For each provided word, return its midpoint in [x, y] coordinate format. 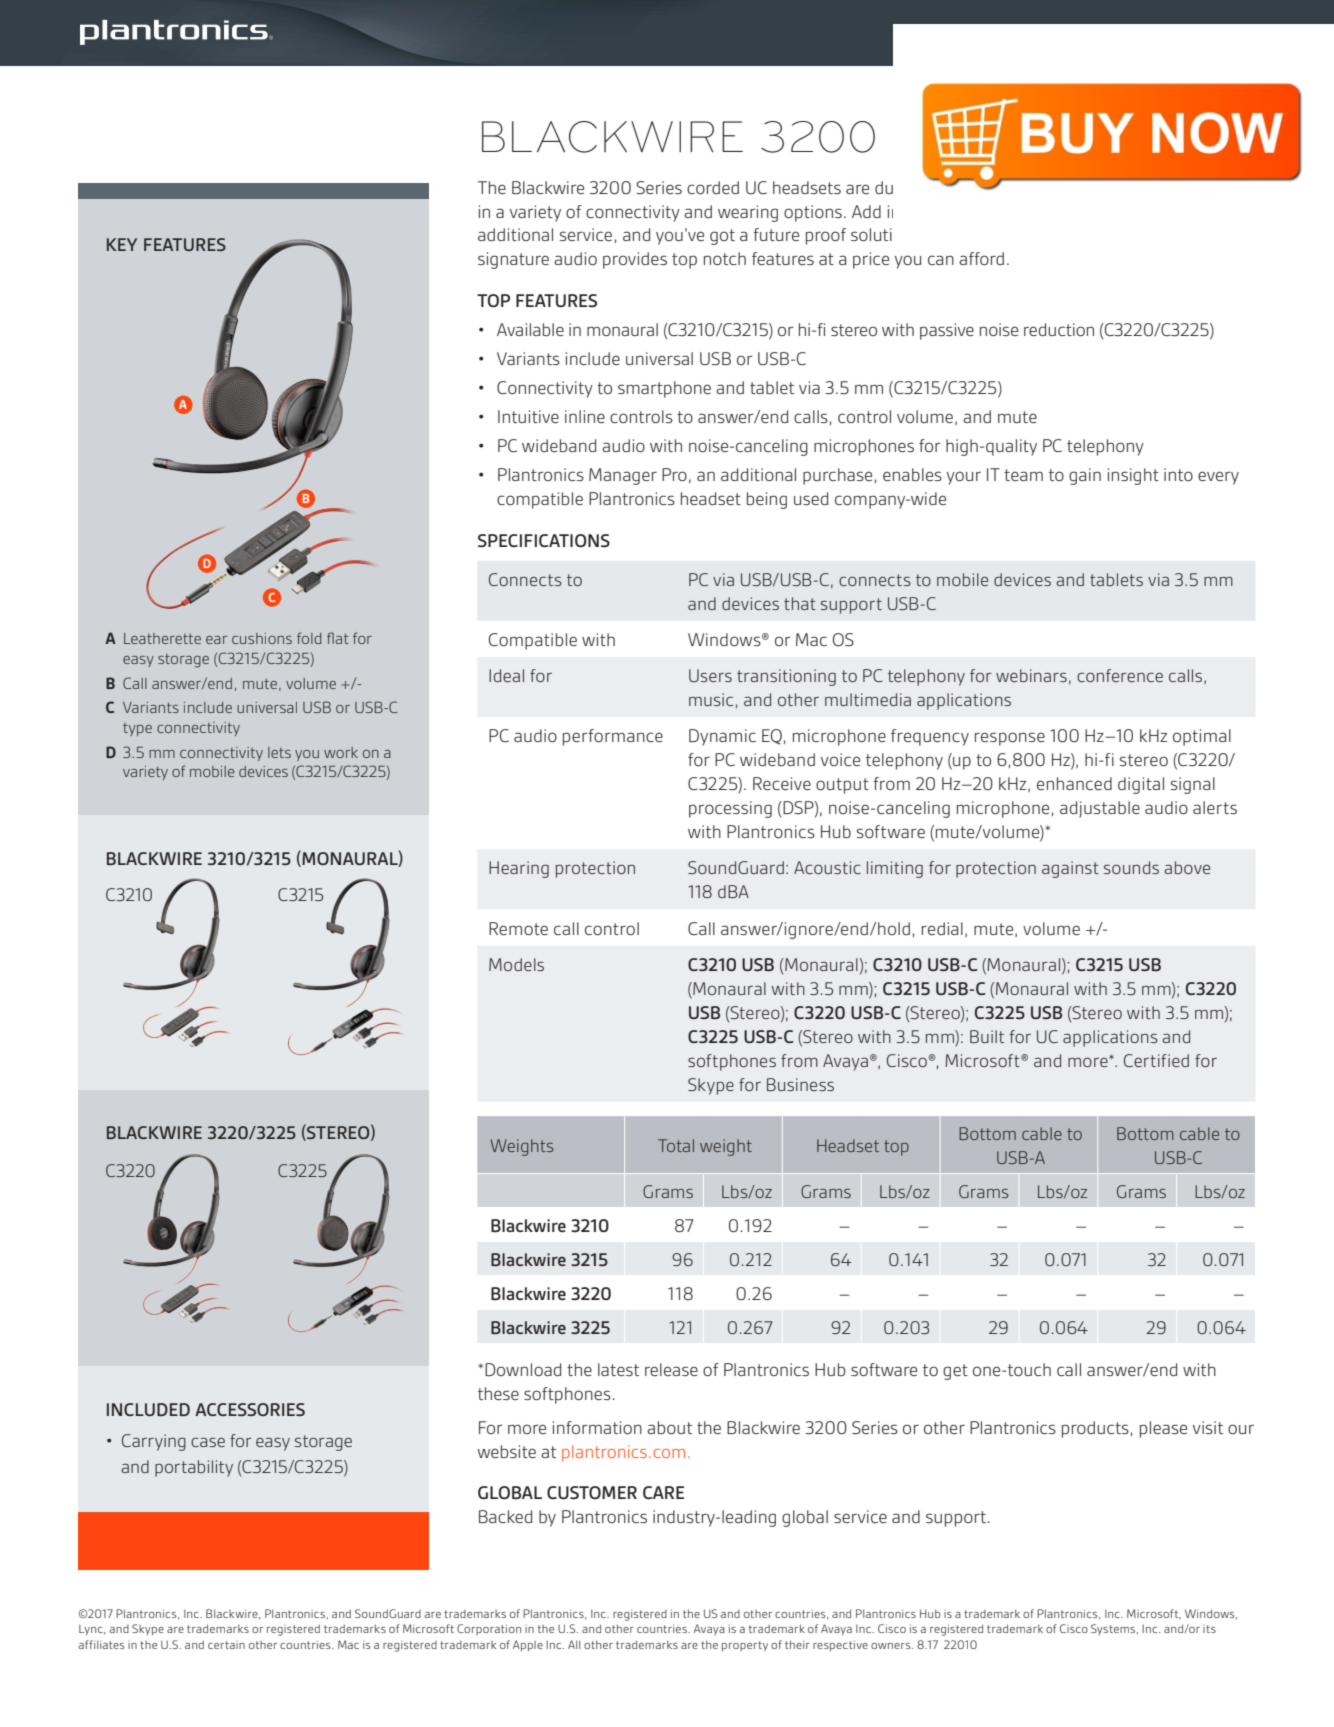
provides [635, 260]
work [341, 752]
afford [981, 258]
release [671, 1369]
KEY [122, 244]
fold [309, 638]
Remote [518, 928]
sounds [1131, 867]
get [955, 1372]
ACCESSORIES [250, 1409]
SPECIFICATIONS [544, 540]
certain [226, 1645]
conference [1120, 675]
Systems [1114, 1629]
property [745, 1646]
